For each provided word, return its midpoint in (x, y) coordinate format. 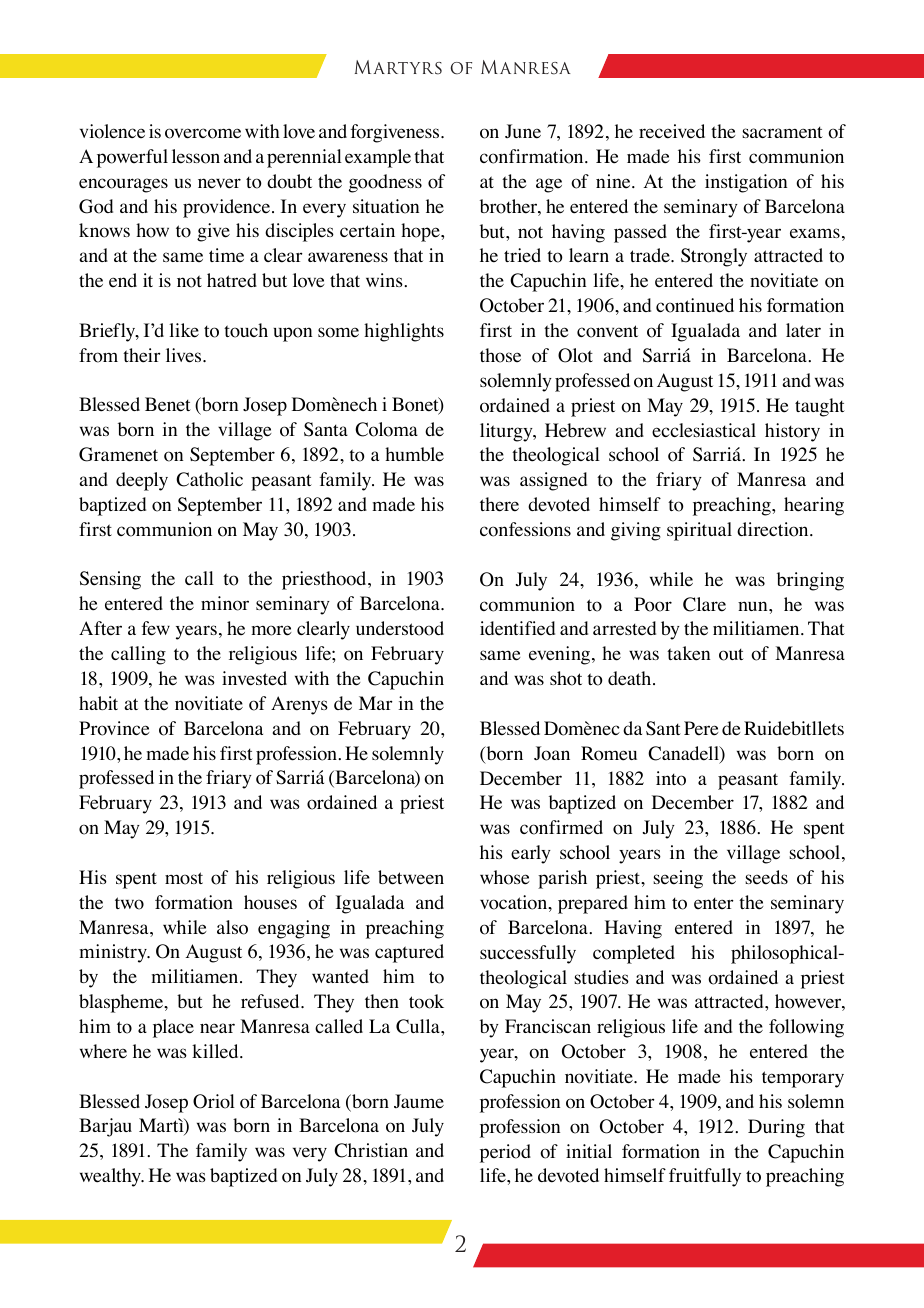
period (505, 1153)
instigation (746, 183)
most (184, 878)
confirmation (533, 156)
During (776, 1128)
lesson (196, 156)
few (155, 628)
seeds (766, 877)
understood (400, 628)
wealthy (111, 1177)
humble (414, 454)
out (731, 654)
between (411, 877)
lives (185, 355)
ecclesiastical (704, 430)
